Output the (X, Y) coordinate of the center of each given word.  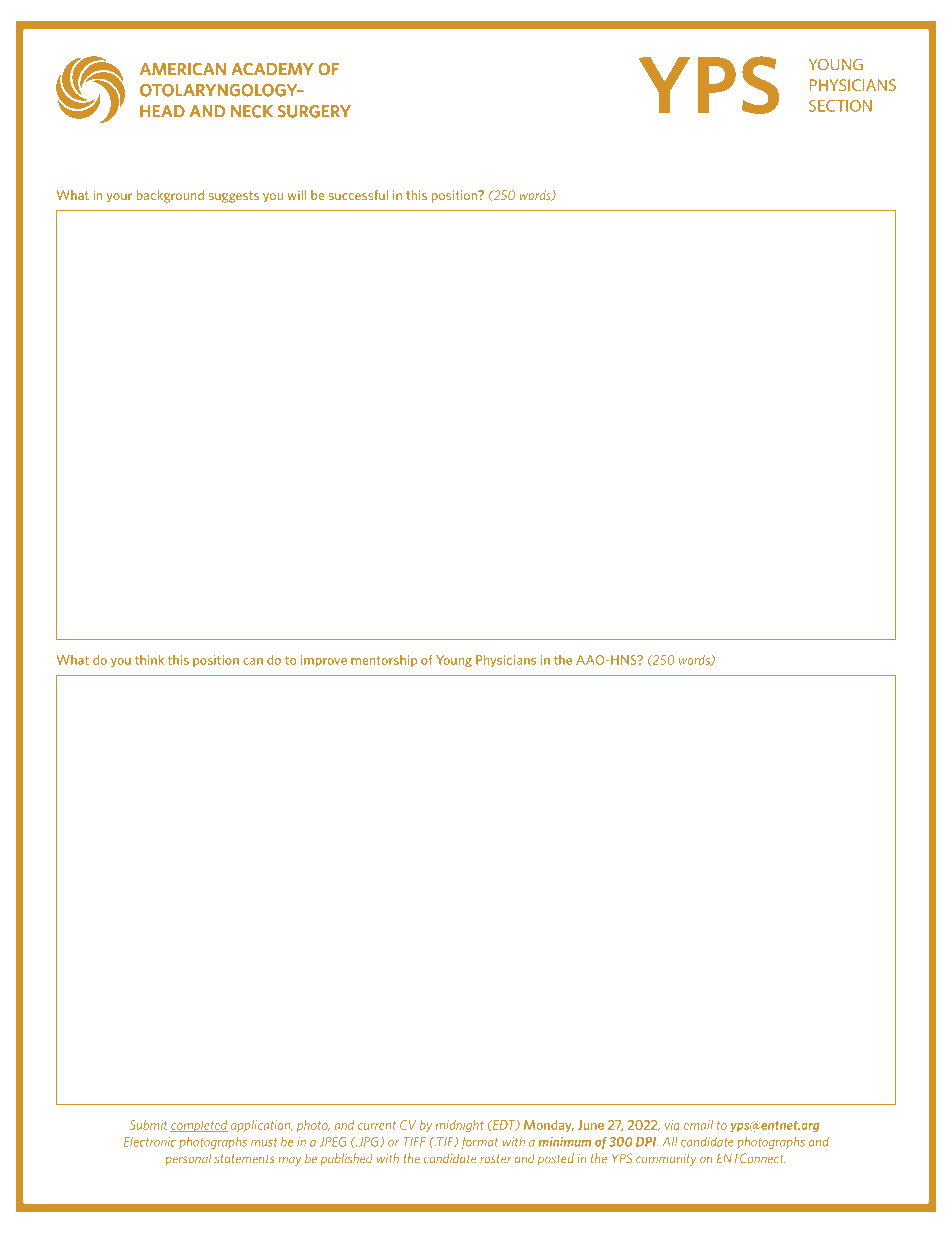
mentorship (384, 661)
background (170, 196)
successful (358, 195)
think (149, 659)
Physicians (506, 660)
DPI (647, 1142)
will (297, 195)
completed (199, 1126)
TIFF (414, 1142)
